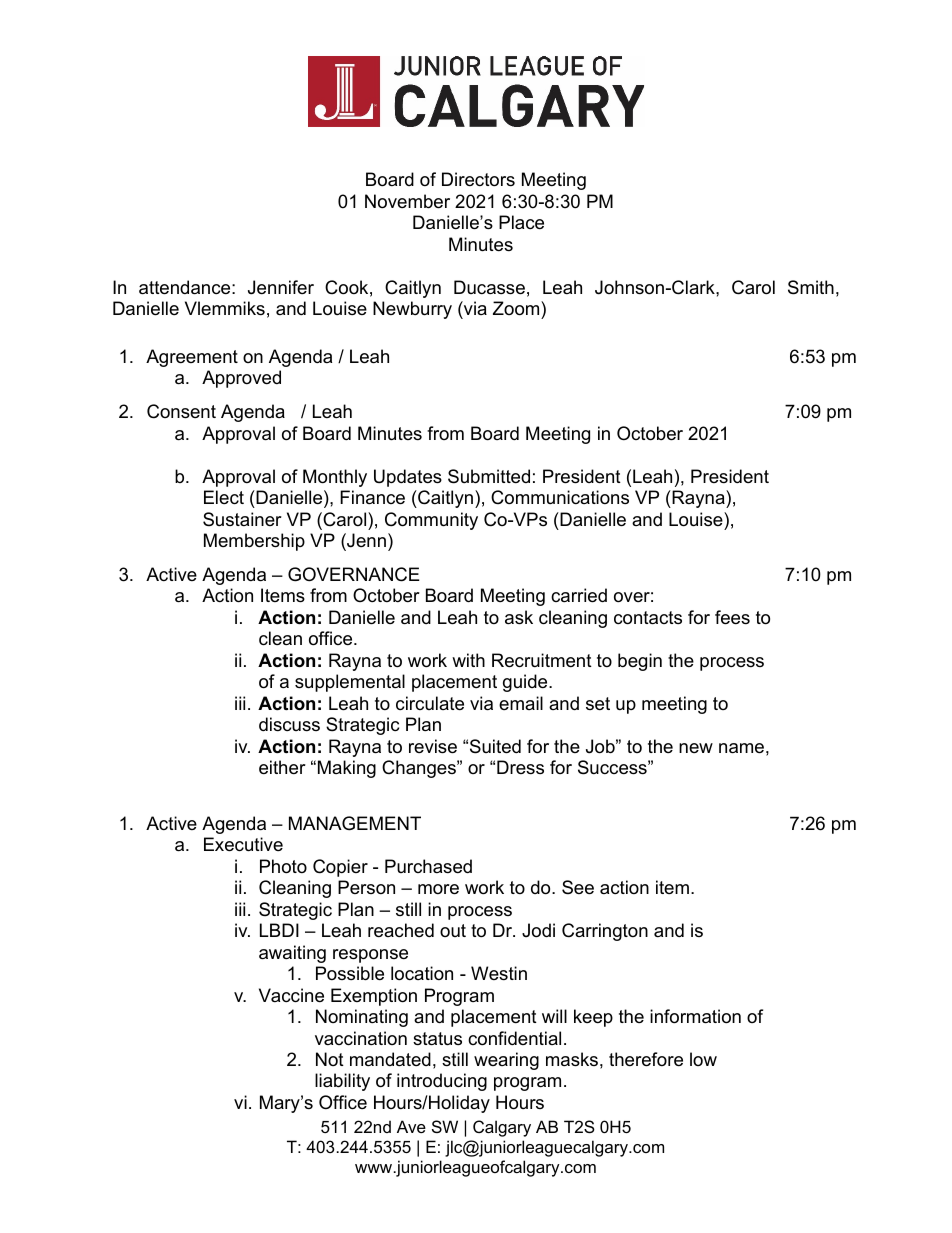 Image resolution: width=952 pixels, height=1233 pixels. Describe the element at coordinates (732, 617) in the image. I see `fees` at that location.
